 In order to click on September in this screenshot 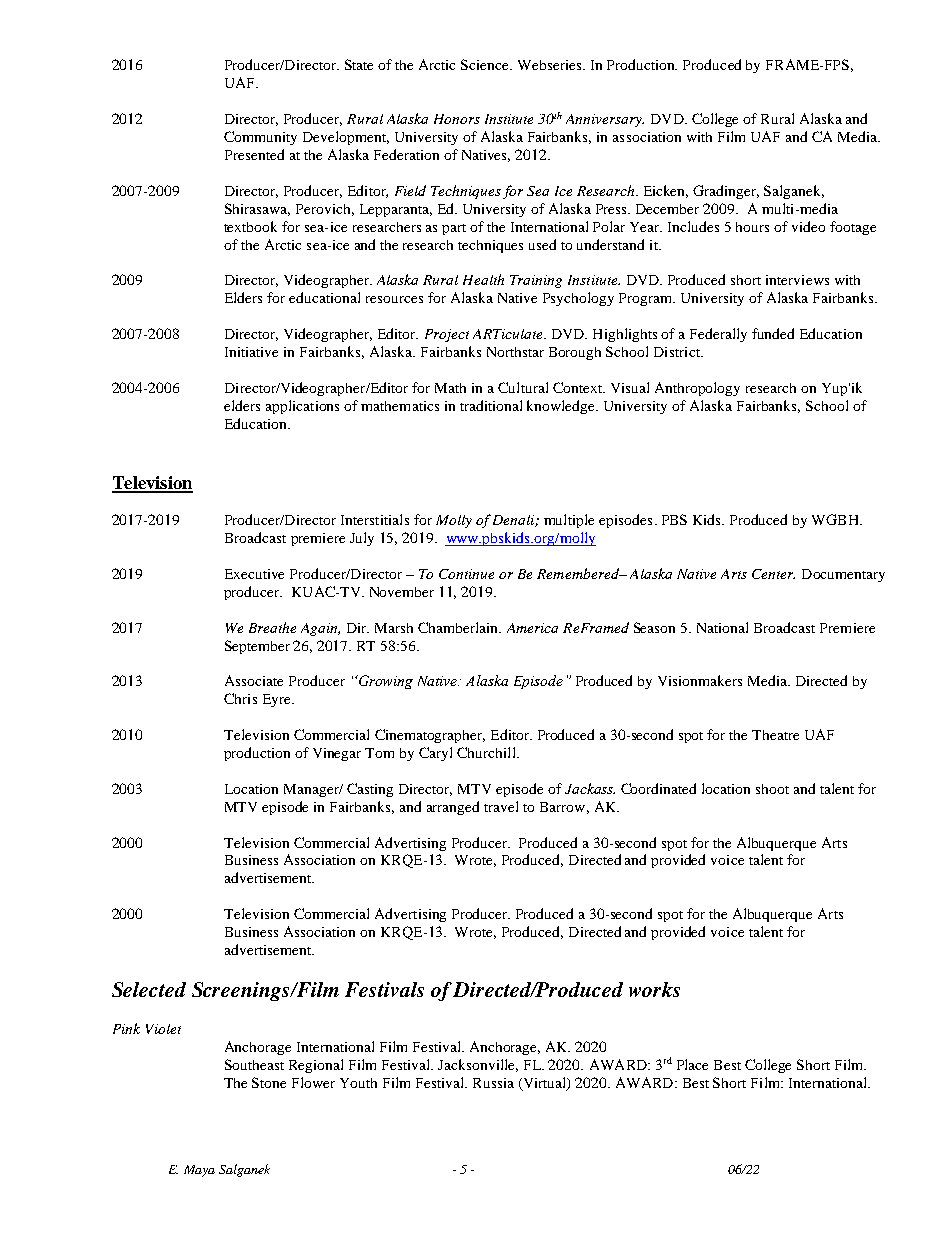, I will do `click(257, 647)`.
